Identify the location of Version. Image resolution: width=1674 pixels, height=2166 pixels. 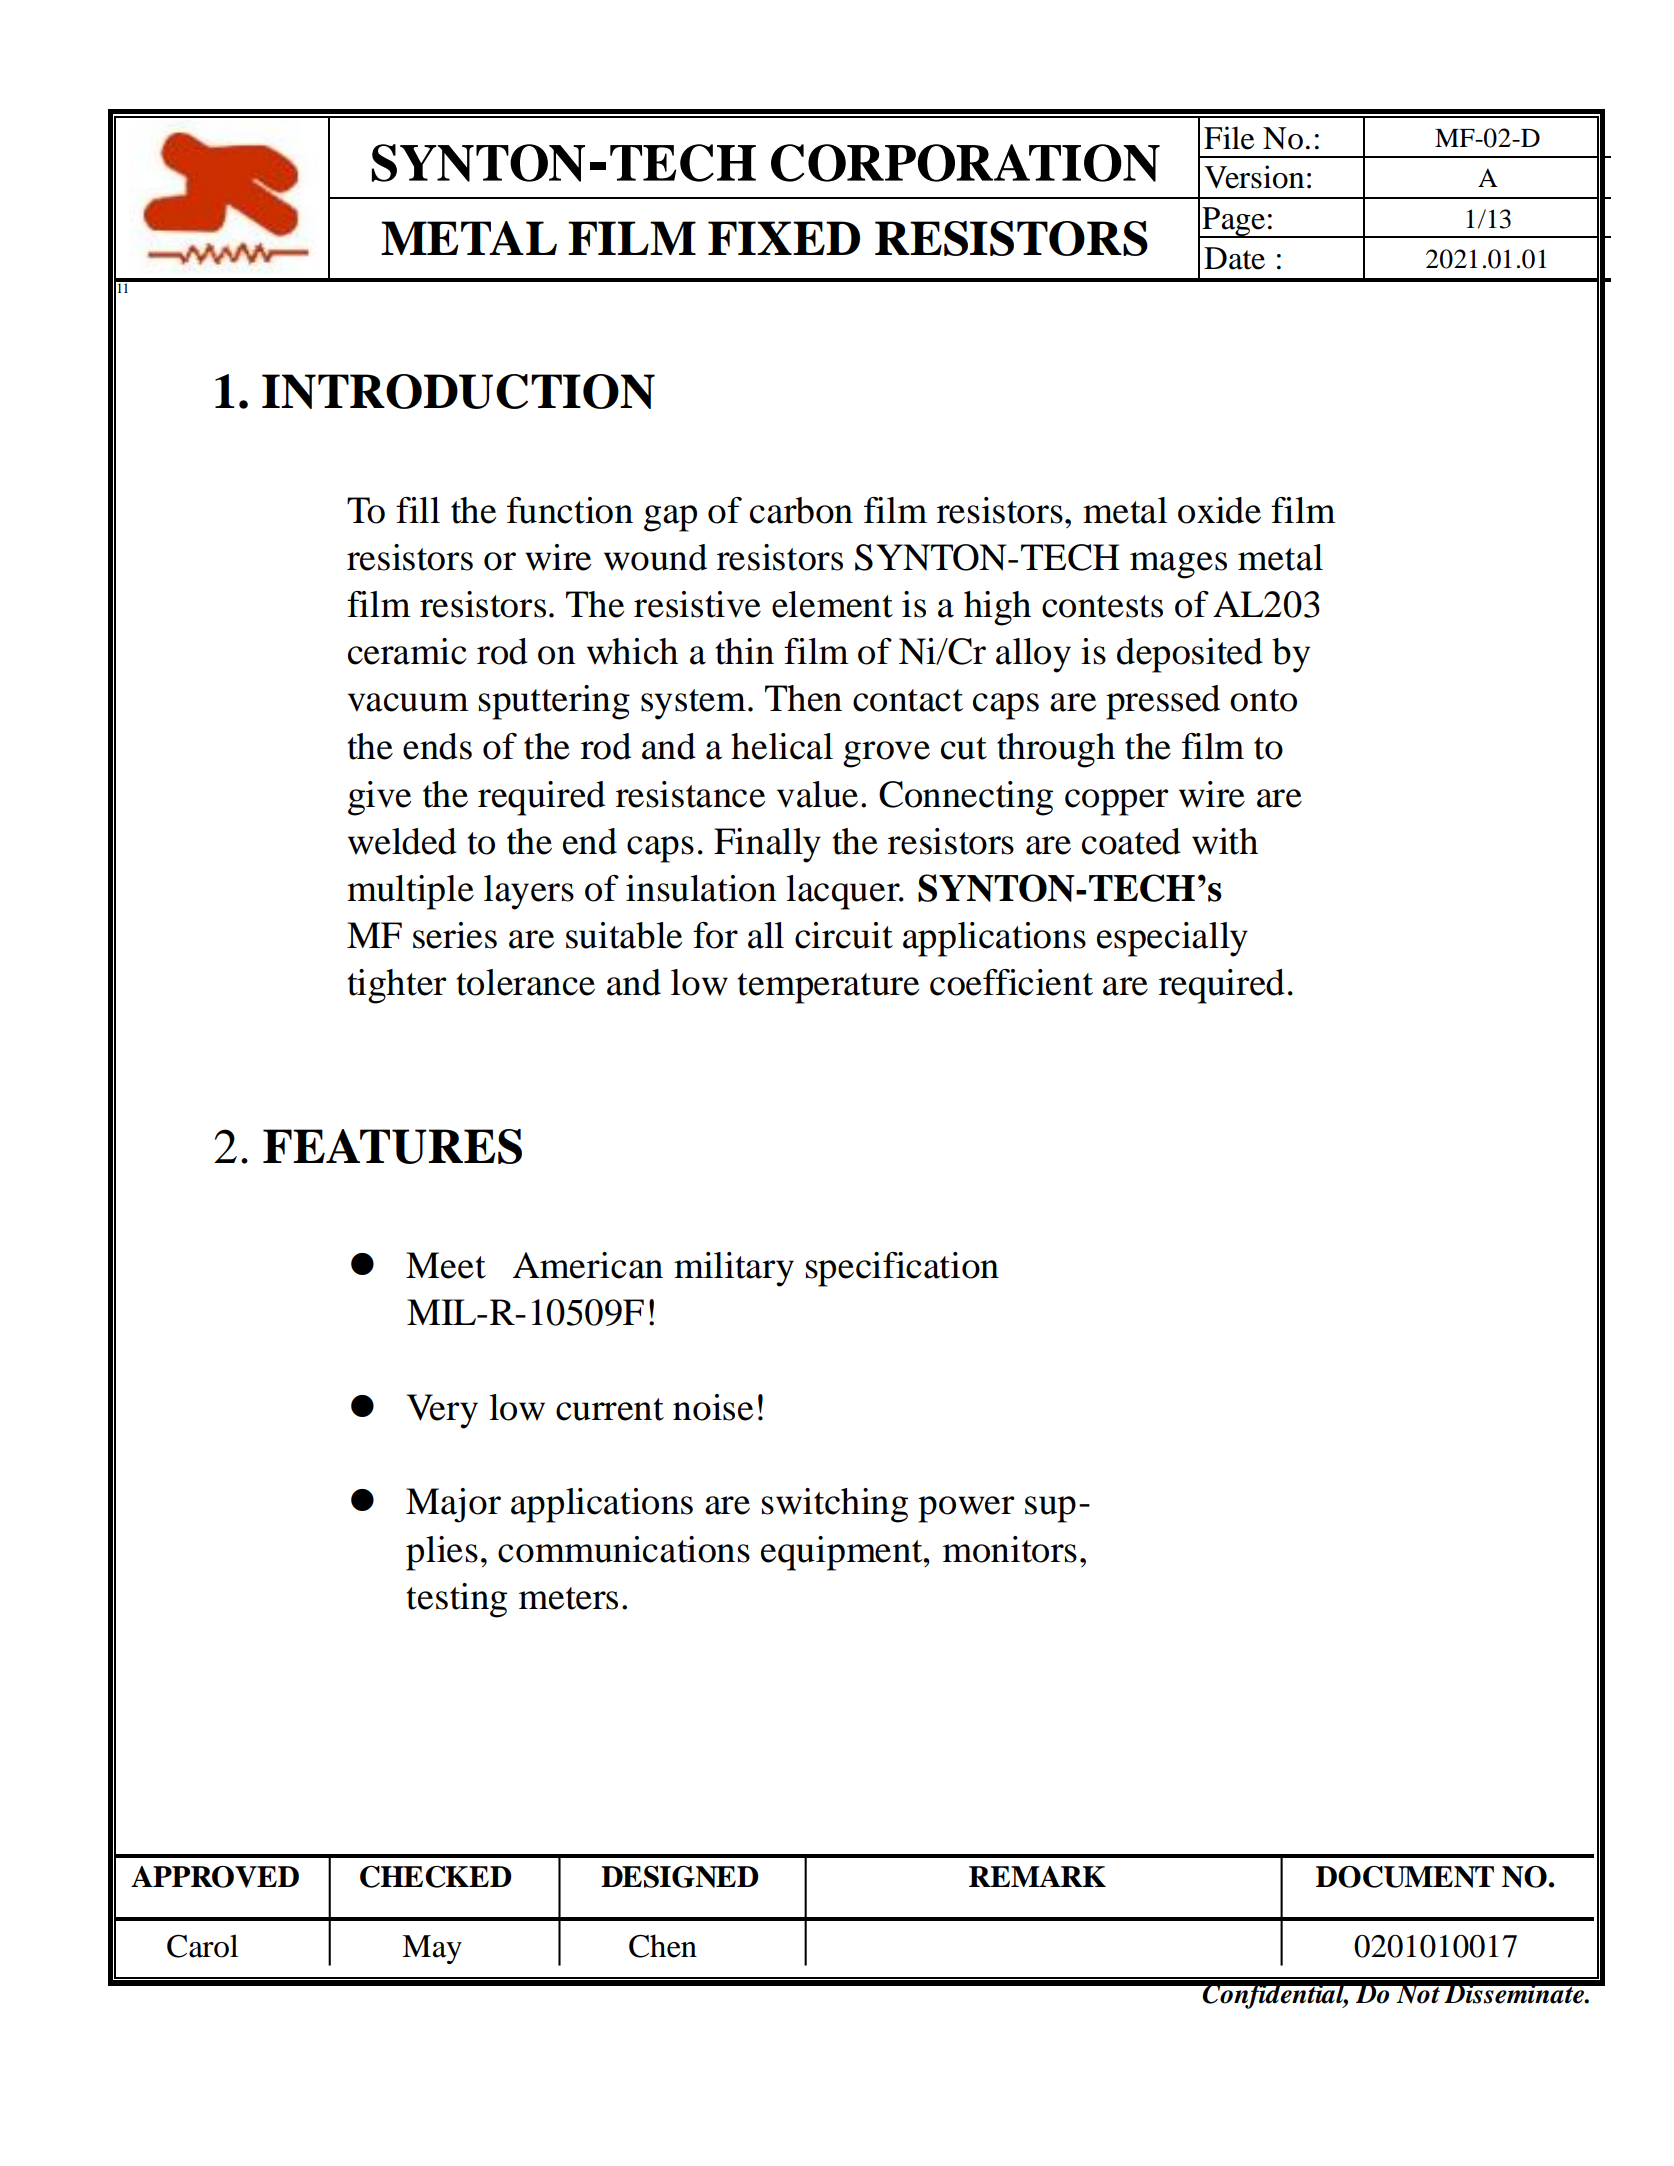
(1254, 177).
